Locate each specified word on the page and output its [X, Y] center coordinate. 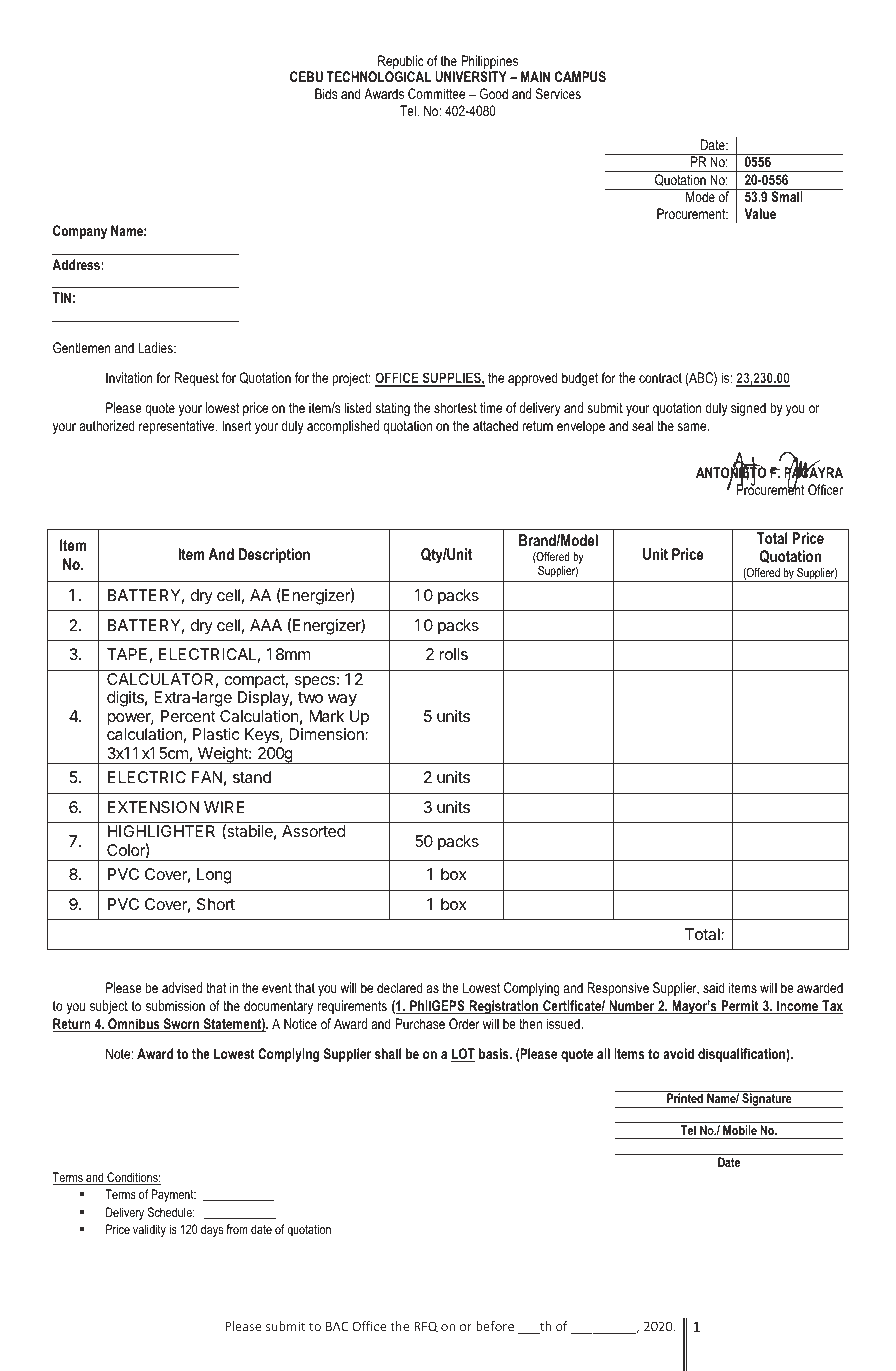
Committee [436, 93]
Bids [326, 93]
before [495, 1326]
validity [149, 1230]
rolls [453, 654]
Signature [767, 1100]
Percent [188, 716]
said [714, 987]
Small [787, 196]
